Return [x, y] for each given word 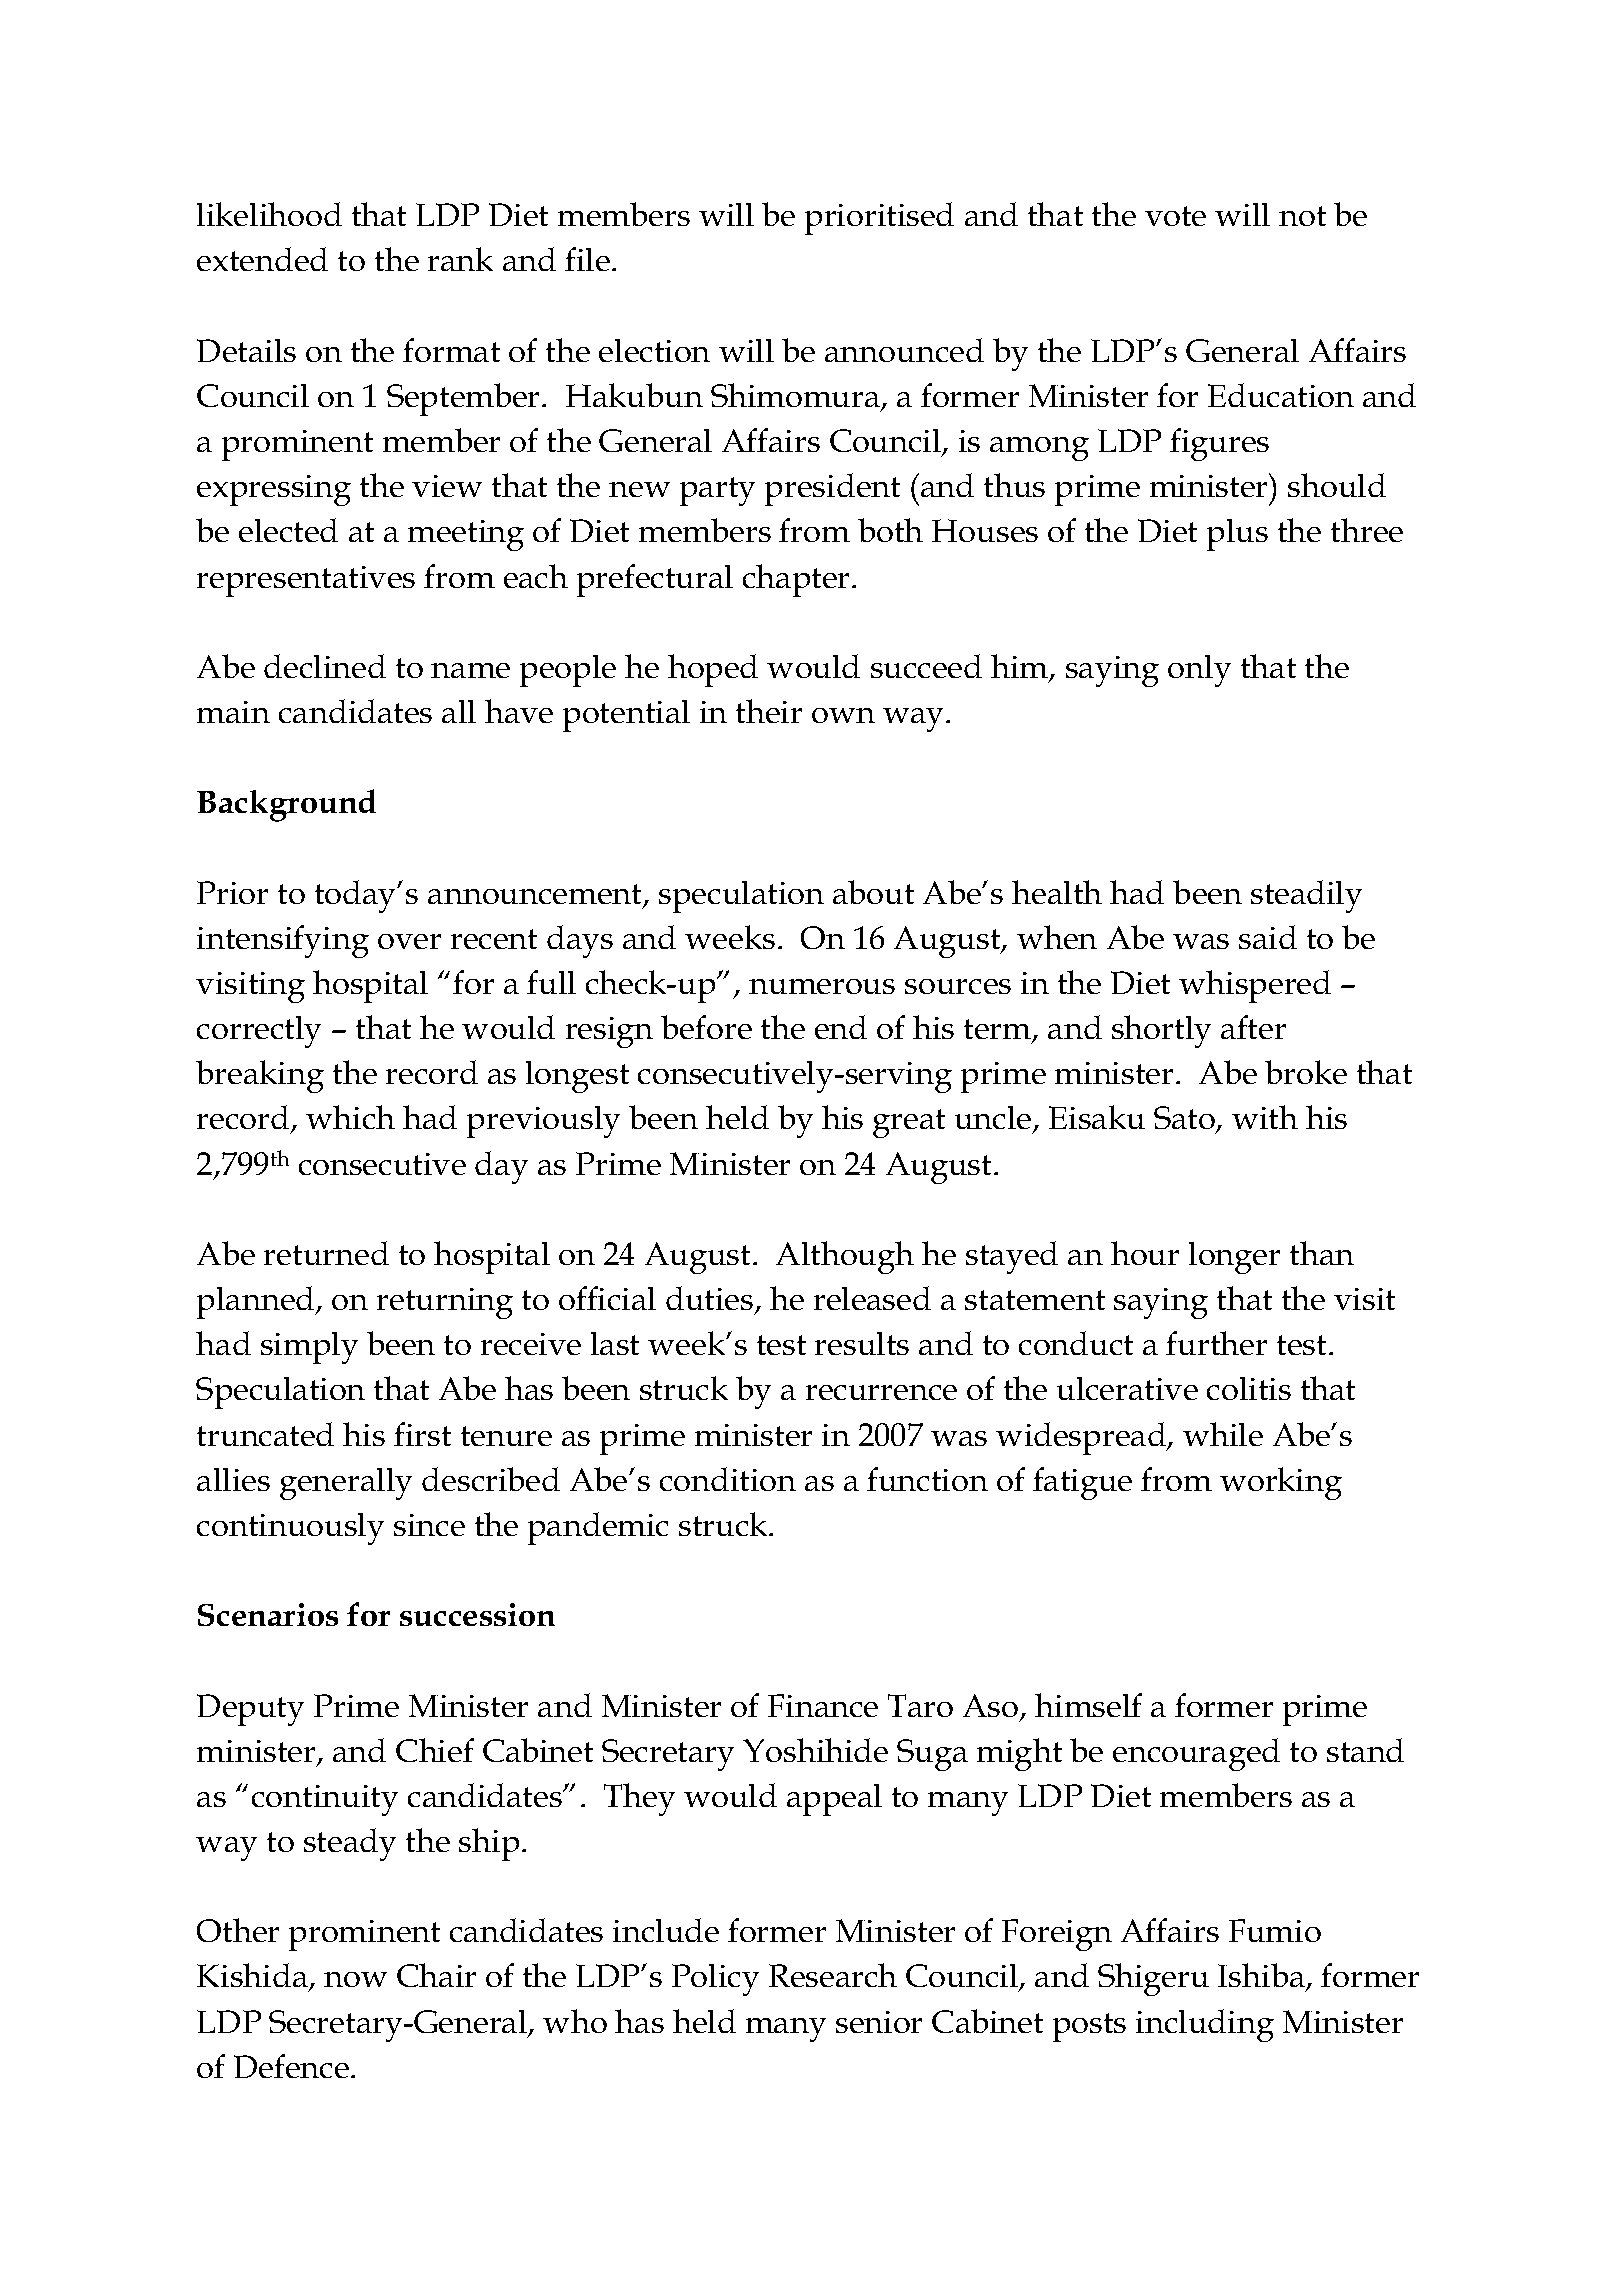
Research [833, 1975]
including [1205, 2025]
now [355, 1979]
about [873, 892]
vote [1175, 216]
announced [904, 350]
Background [286, 805]
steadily [1306, 896]
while [1223, 1434]
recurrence [881, 1392]
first [422, 1434]
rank [460, 259]
